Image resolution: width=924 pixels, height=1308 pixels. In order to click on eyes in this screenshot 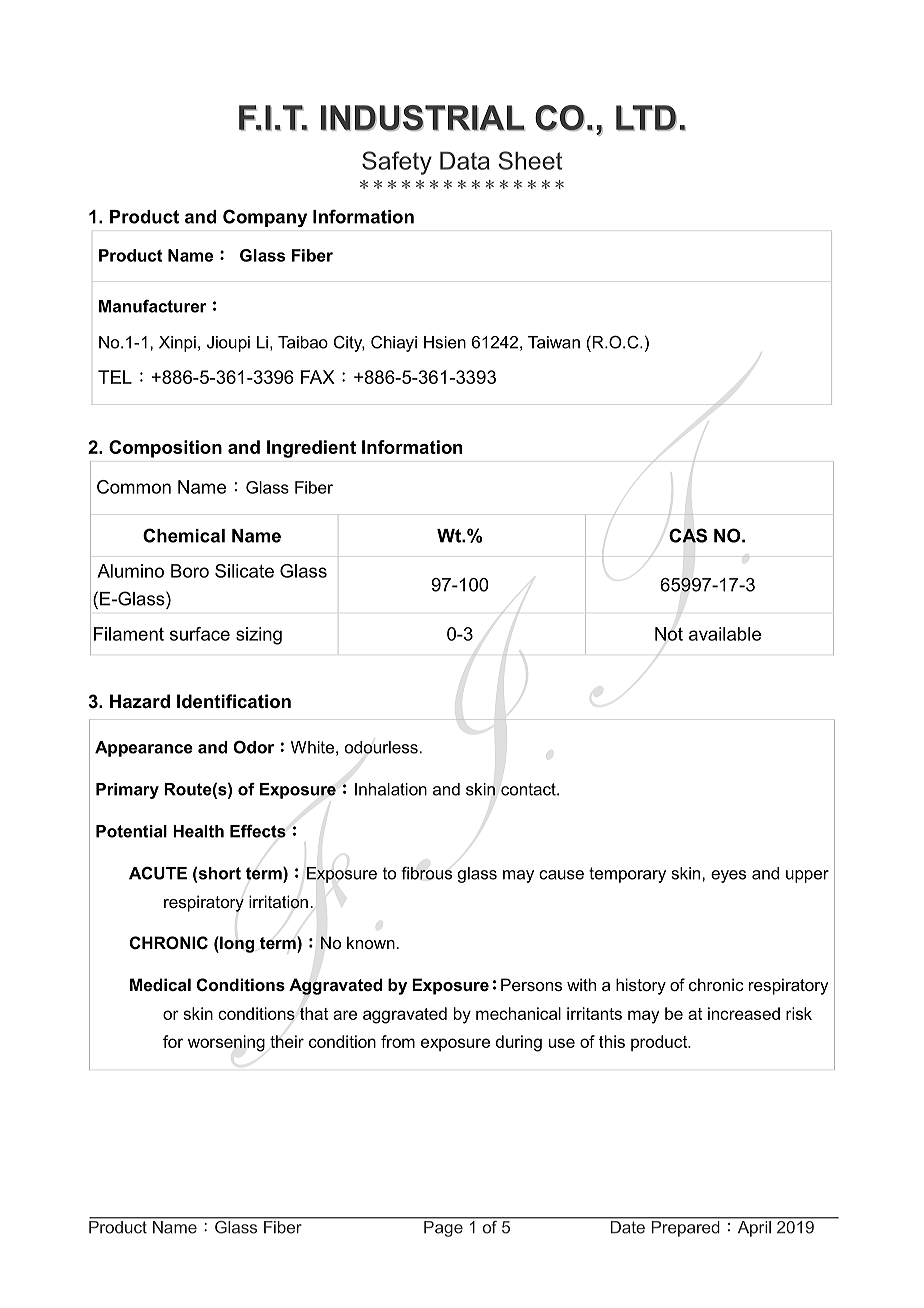, I will do `click(728, 876)`.
